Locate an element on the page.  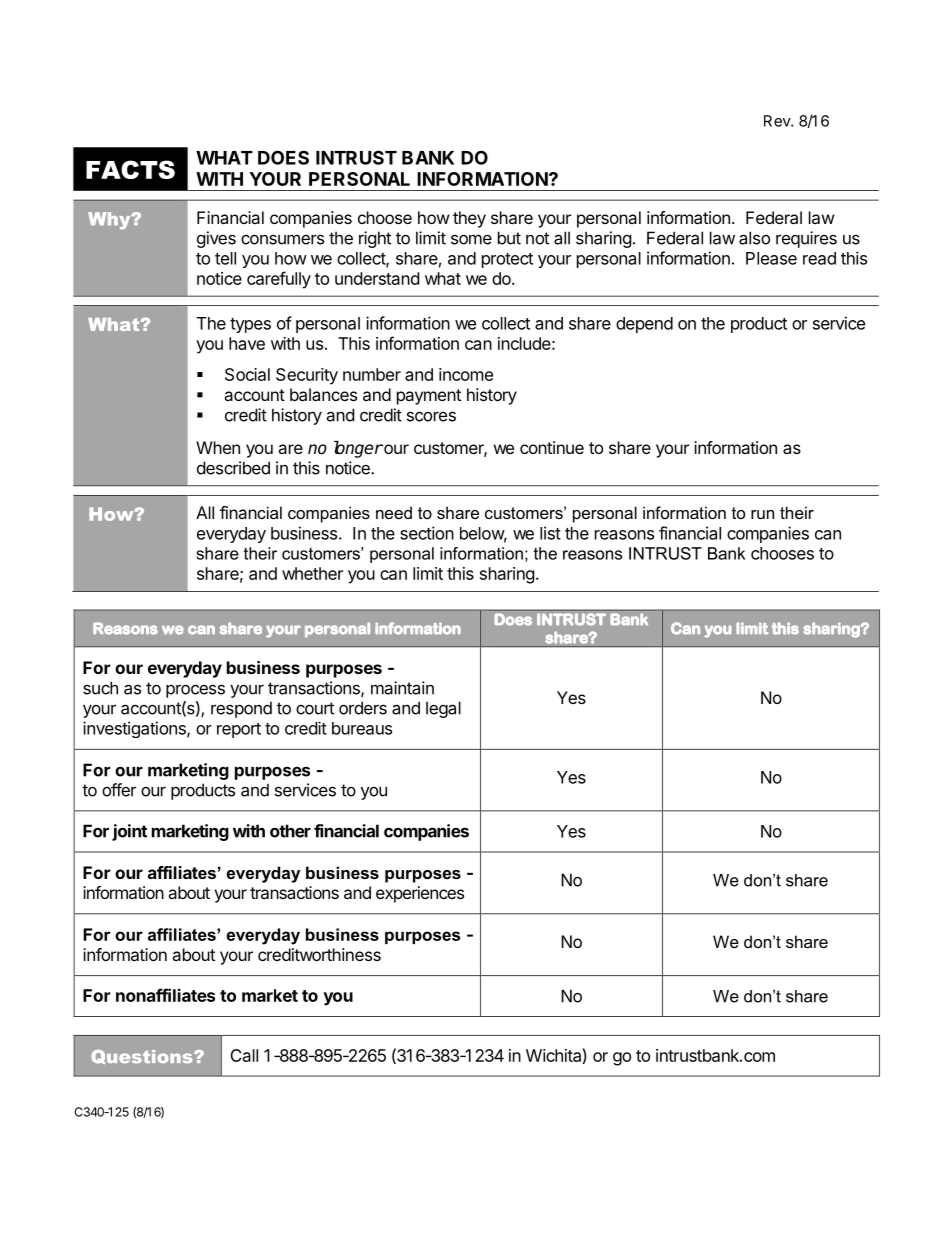
maintain is located at coordinates (402, 688).
